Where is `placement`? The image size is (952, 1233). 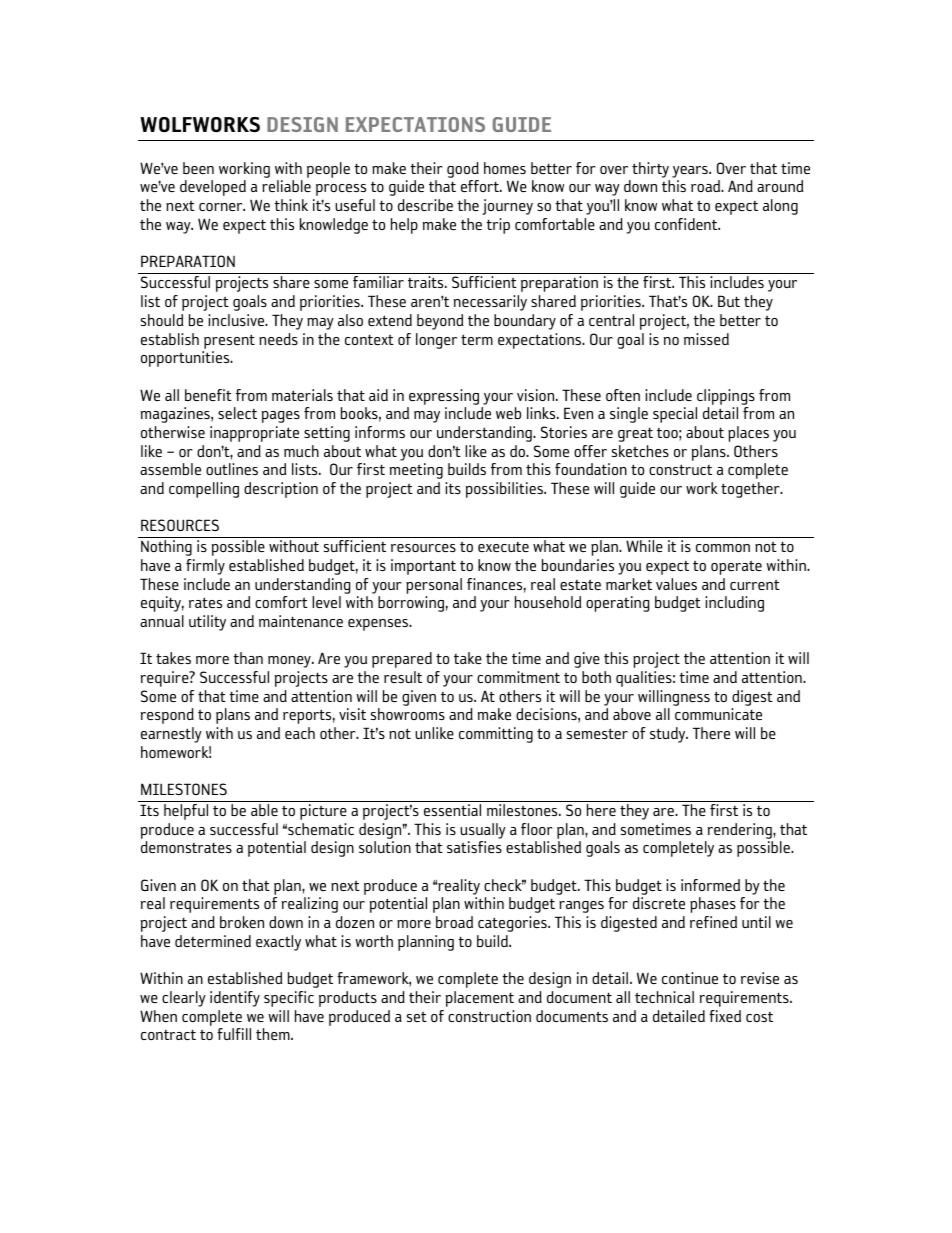 placement is located at coordinates (480, 999).
